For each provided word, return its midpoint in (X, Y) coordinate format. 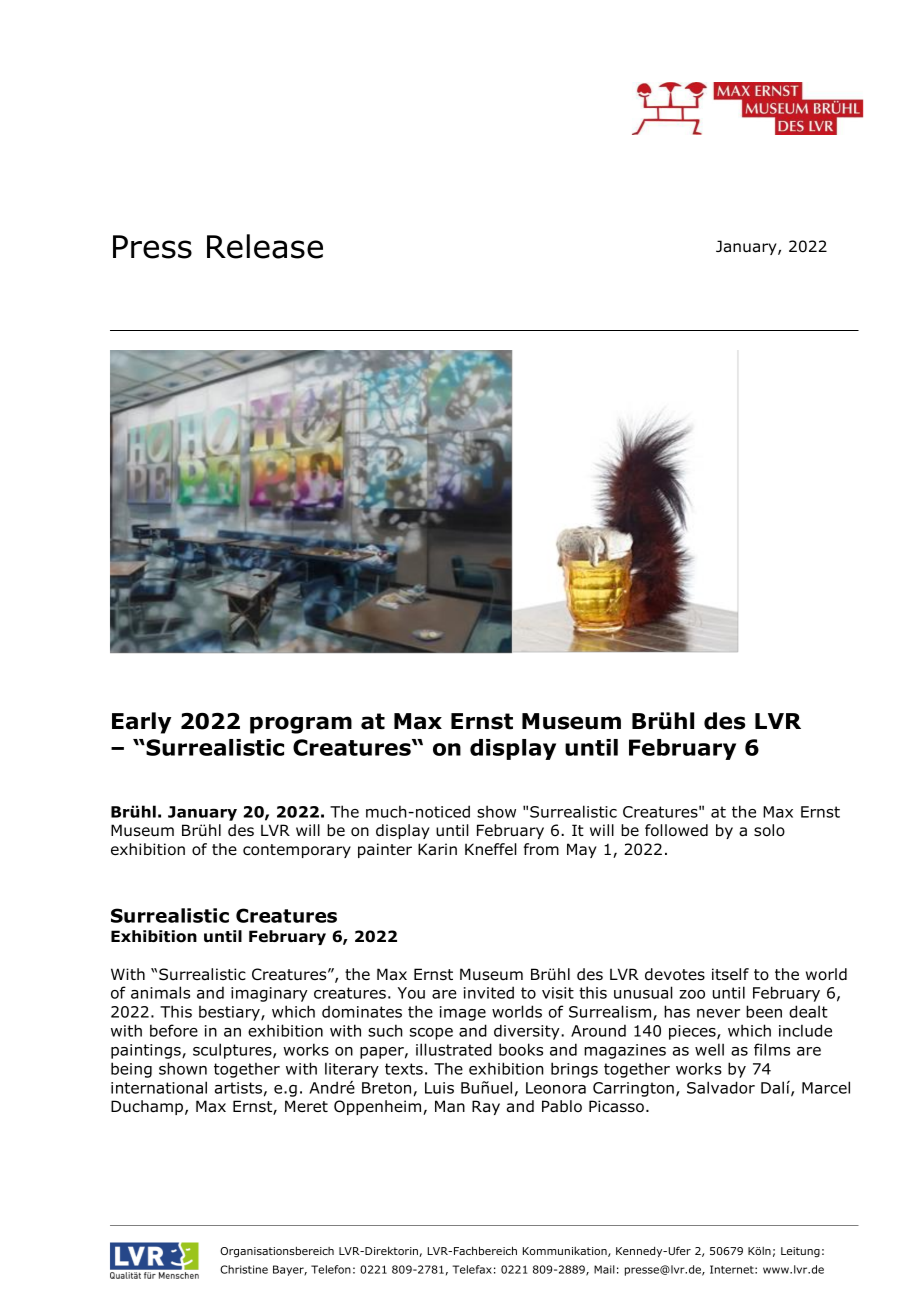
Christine (244, 1269)
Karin (437, 849)
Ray (486, 1107)
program (301, 725)
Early (141, 723)
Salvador (721, 1087)
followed (676, 830)
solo (769, 830)
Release (265, 246)
